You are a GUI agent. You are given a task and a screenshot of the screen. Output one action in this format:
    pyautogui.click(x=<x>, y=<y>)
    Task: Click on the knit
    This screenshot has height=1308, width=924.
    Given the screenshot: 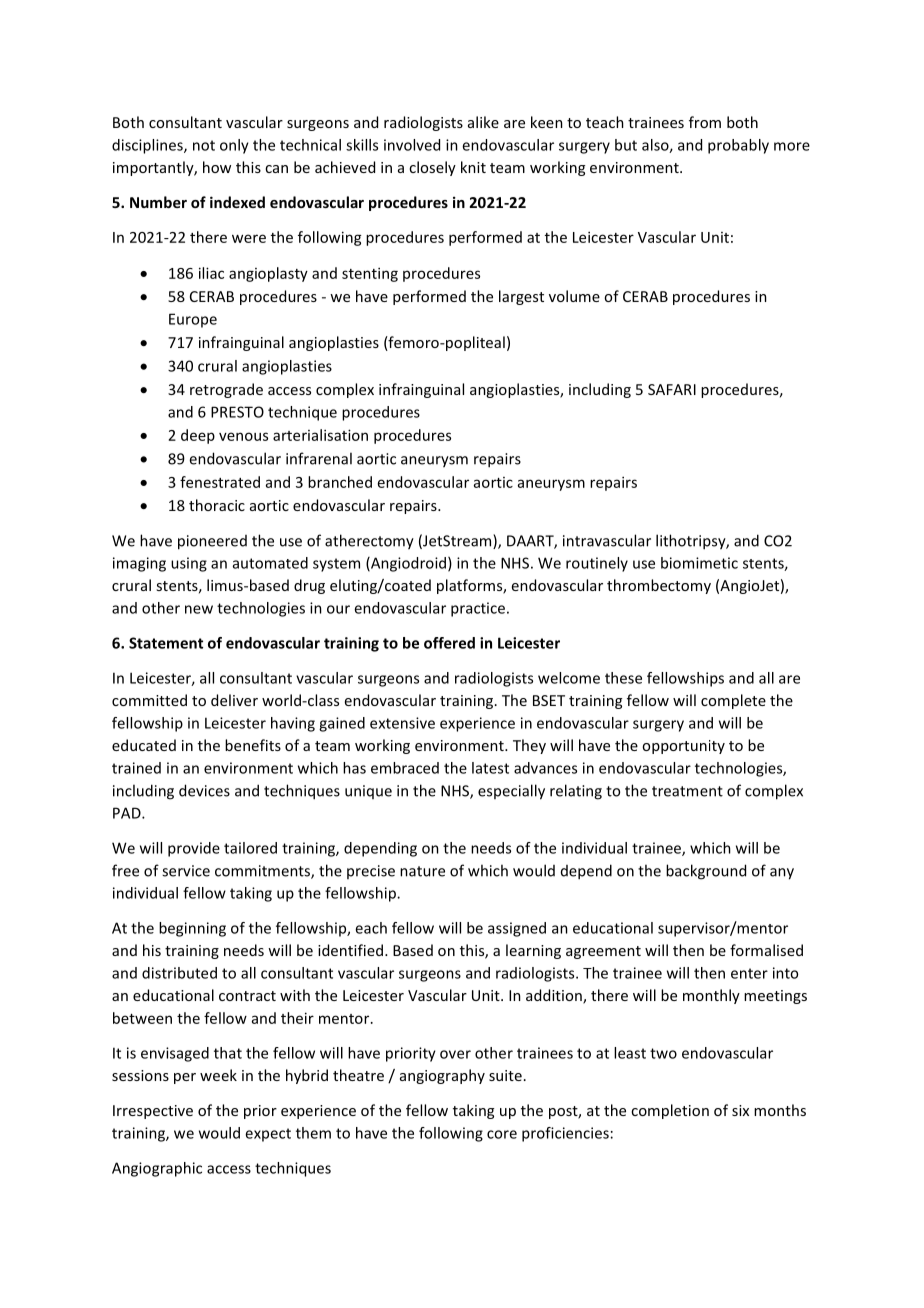 What is the action you would take?
    pyautogui.click(x=473, y=167)
